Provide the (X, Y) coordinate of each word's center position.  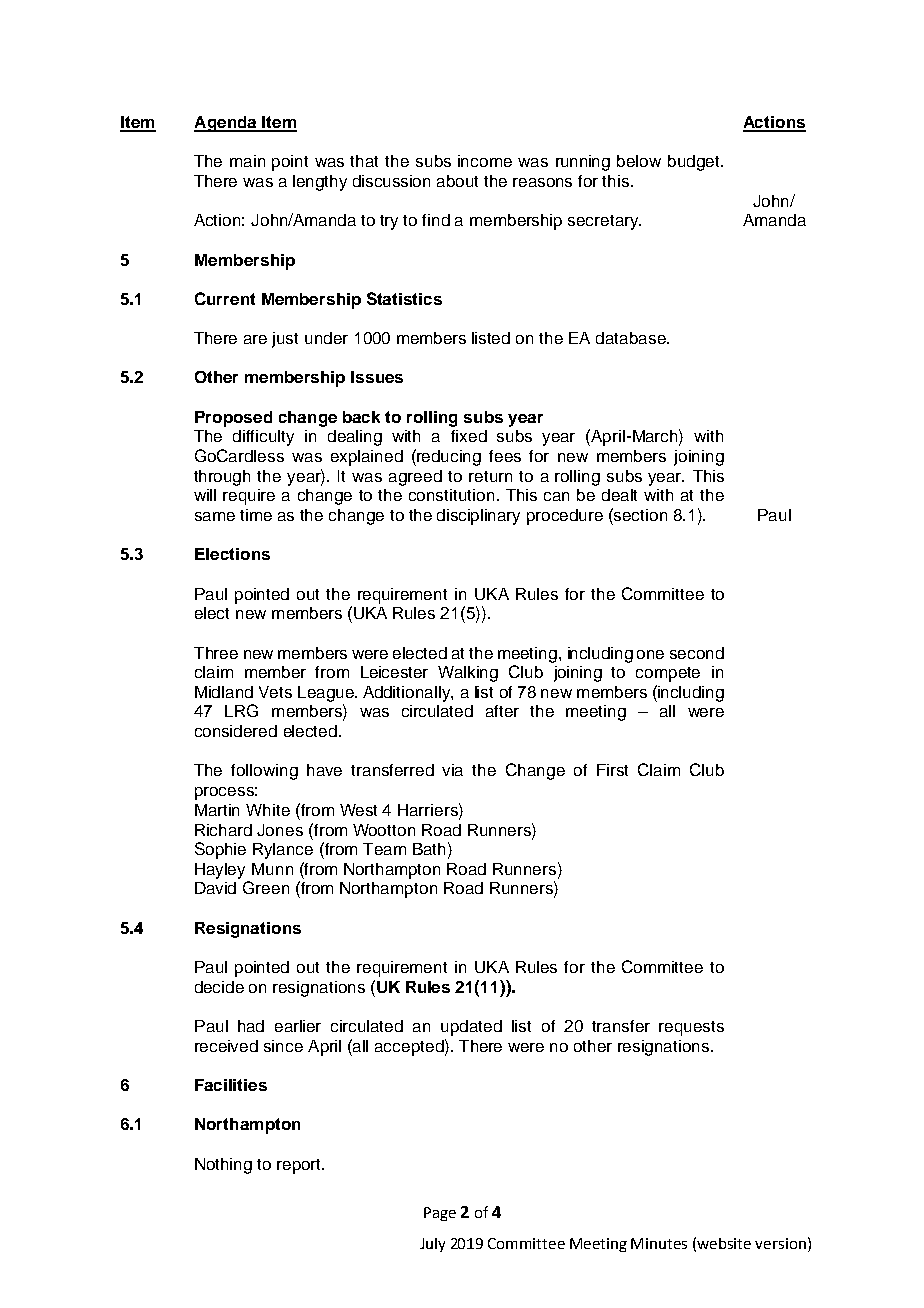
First (612, 770)
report (300, 1166)
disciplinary (478, 517)
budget (695, 163)
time (256, 515)
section (639, 514)
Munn (272, 869)
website (724, 1243)
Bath (429, 849)
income (485, 161)
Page (440, 1214)
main (247, 161)
